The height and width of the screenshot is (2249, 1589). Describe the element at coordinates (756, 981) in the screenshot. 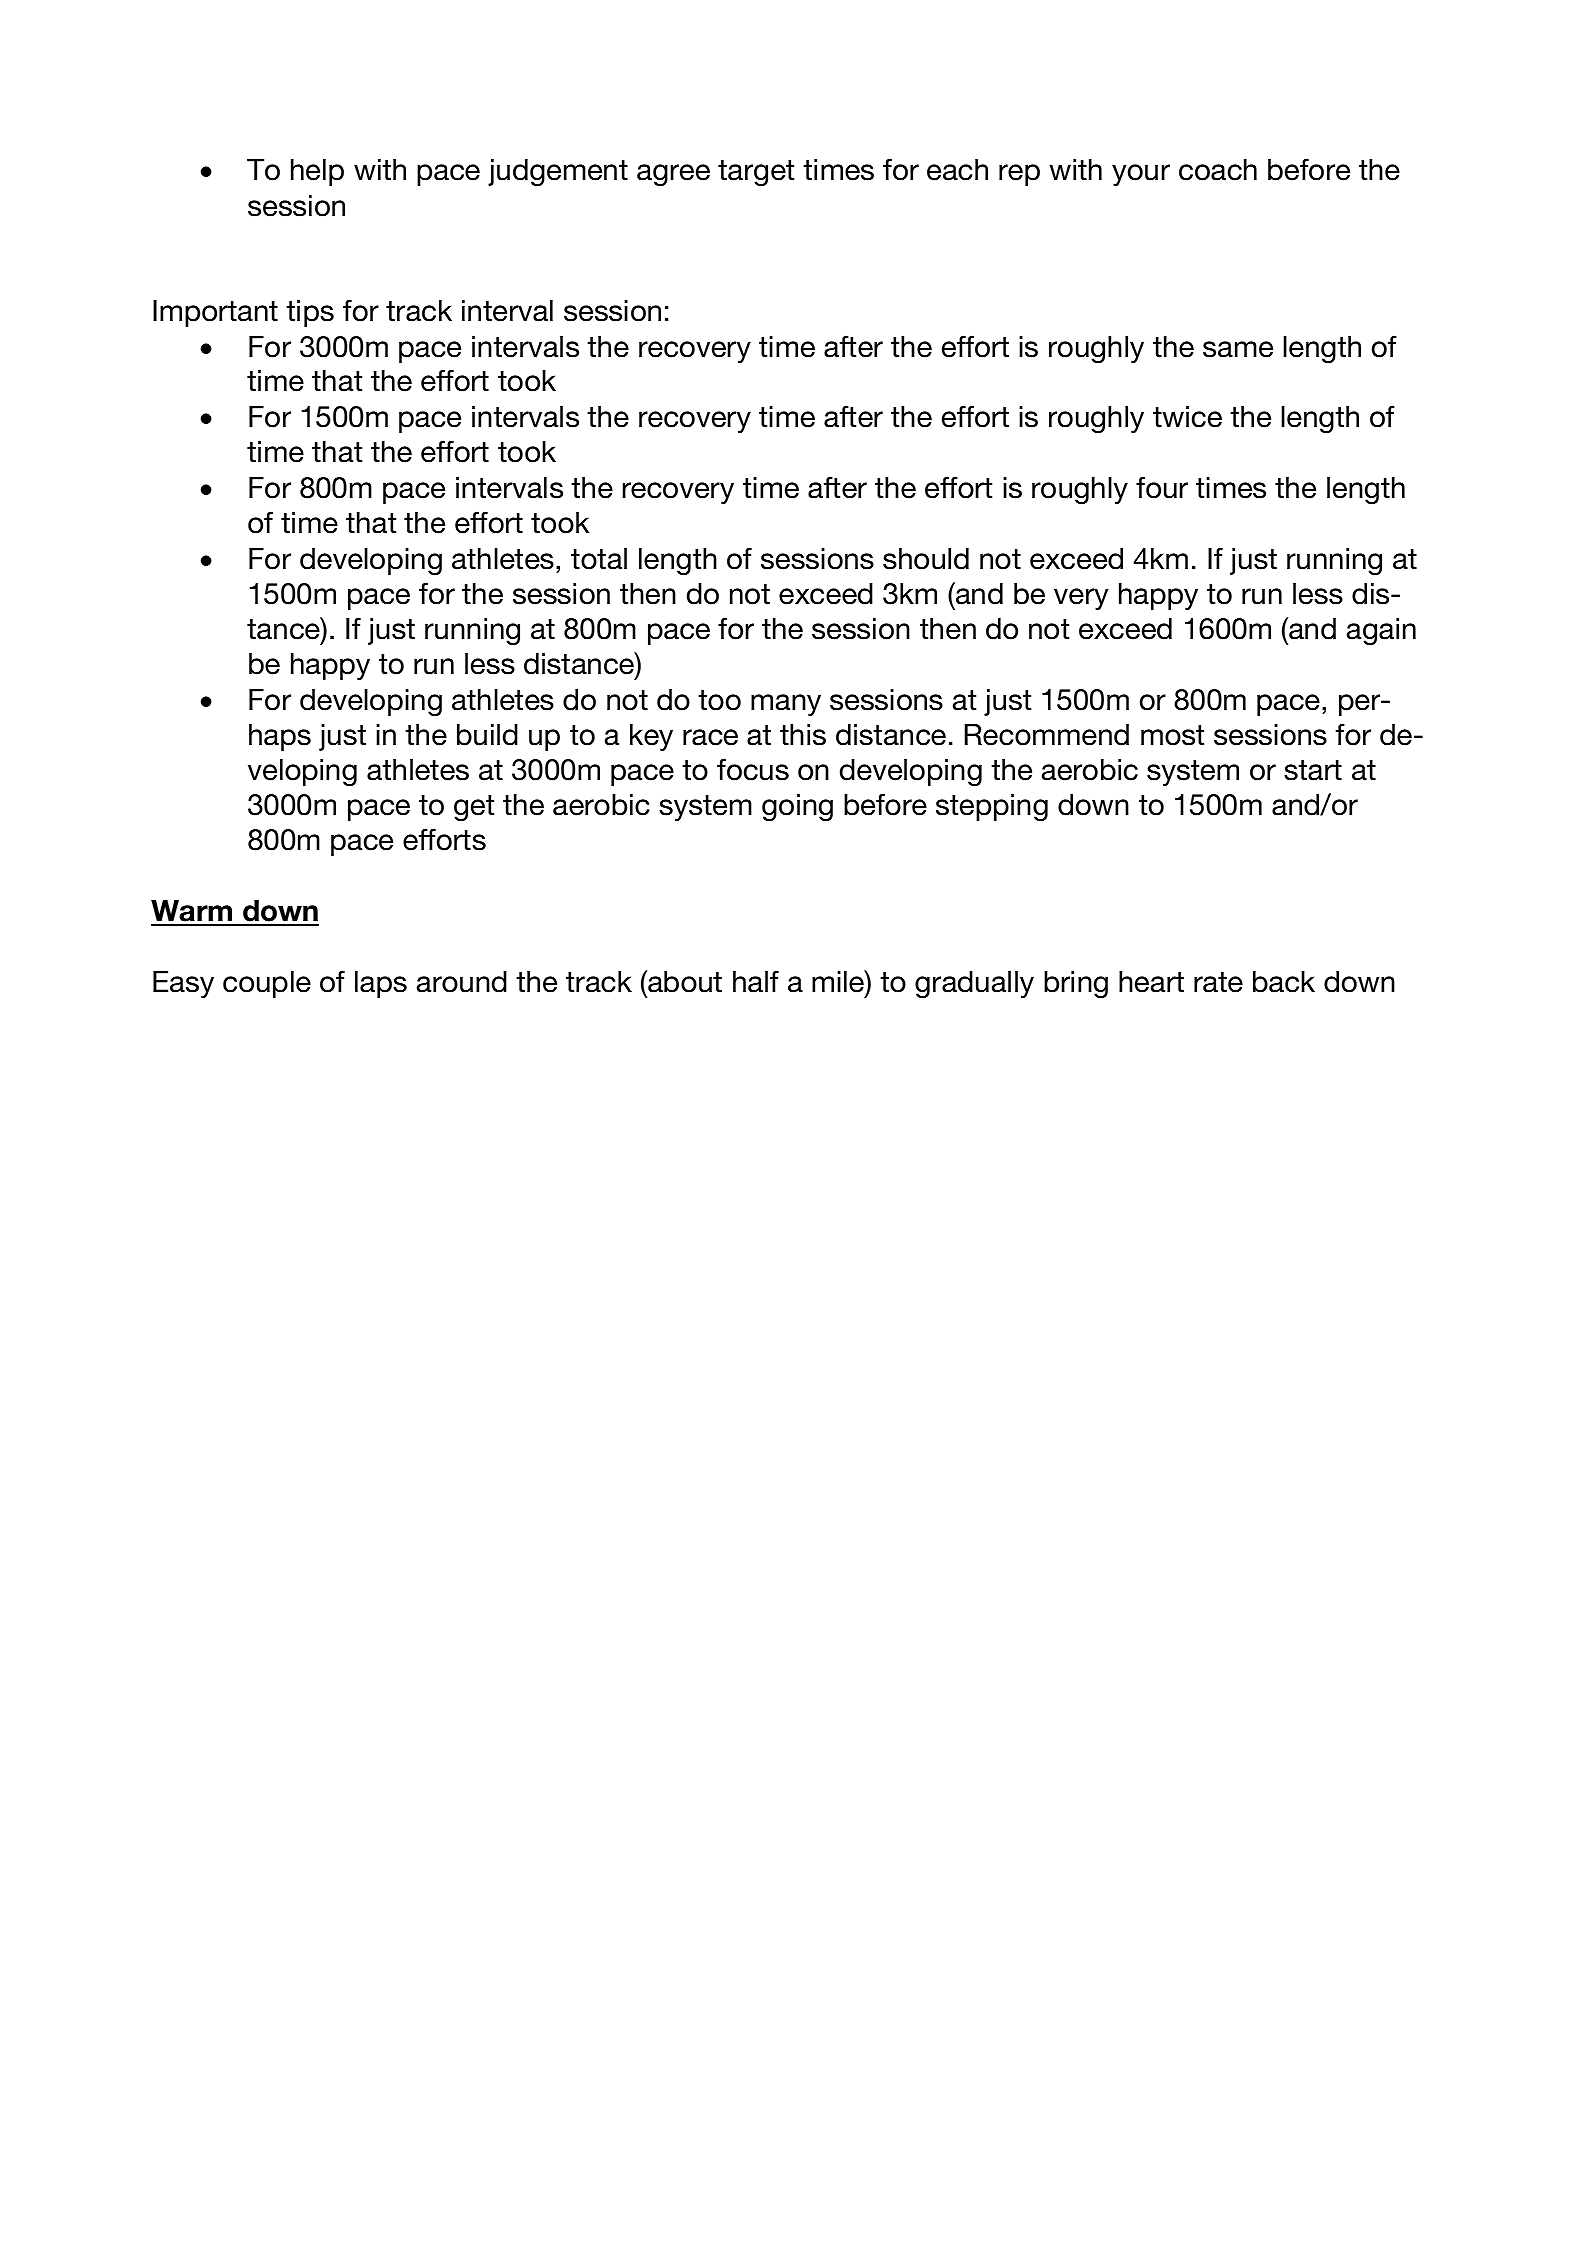

I see `half` at that location.
